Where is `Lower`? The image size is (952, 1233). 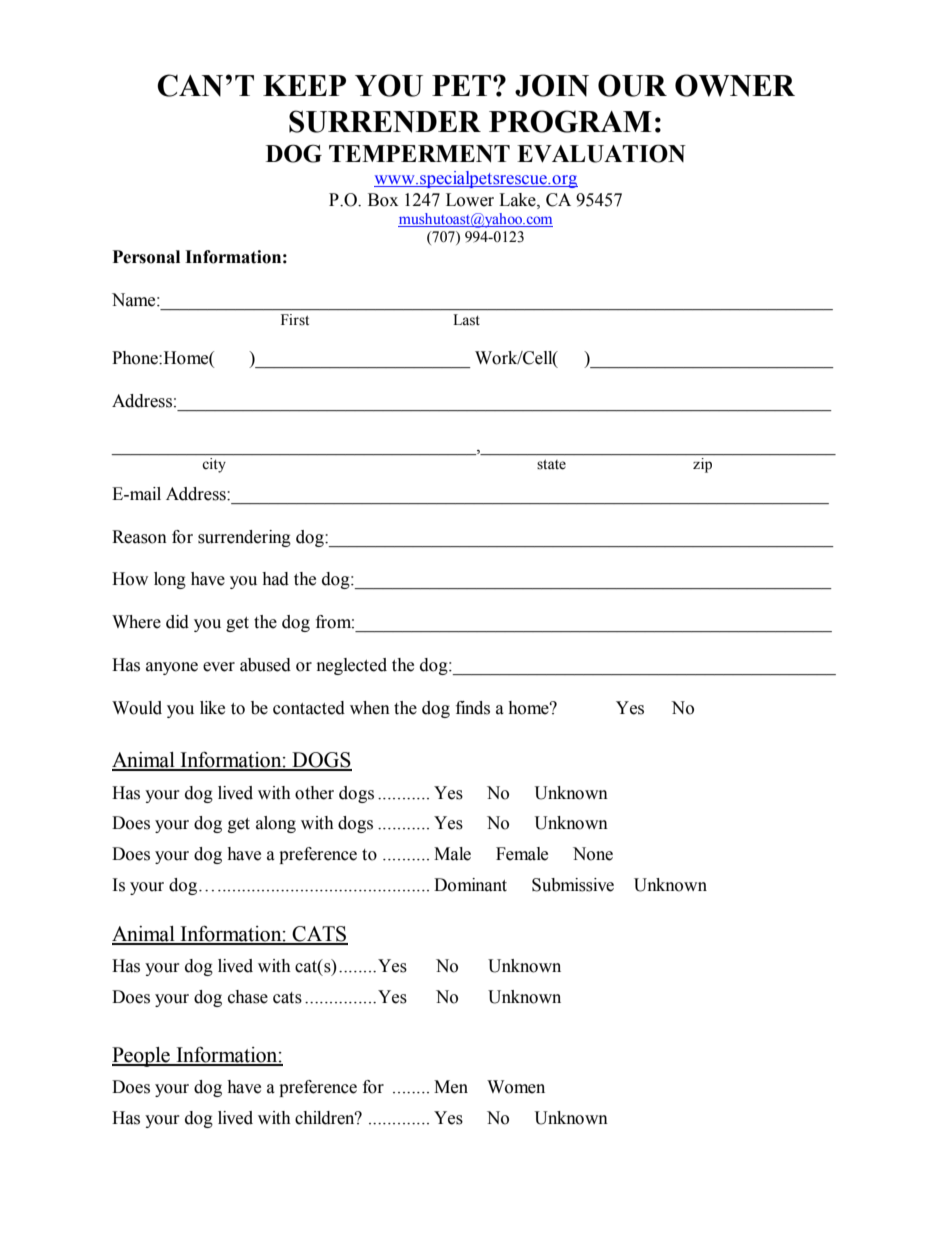 Lower is located at coordinates (470, 200).
